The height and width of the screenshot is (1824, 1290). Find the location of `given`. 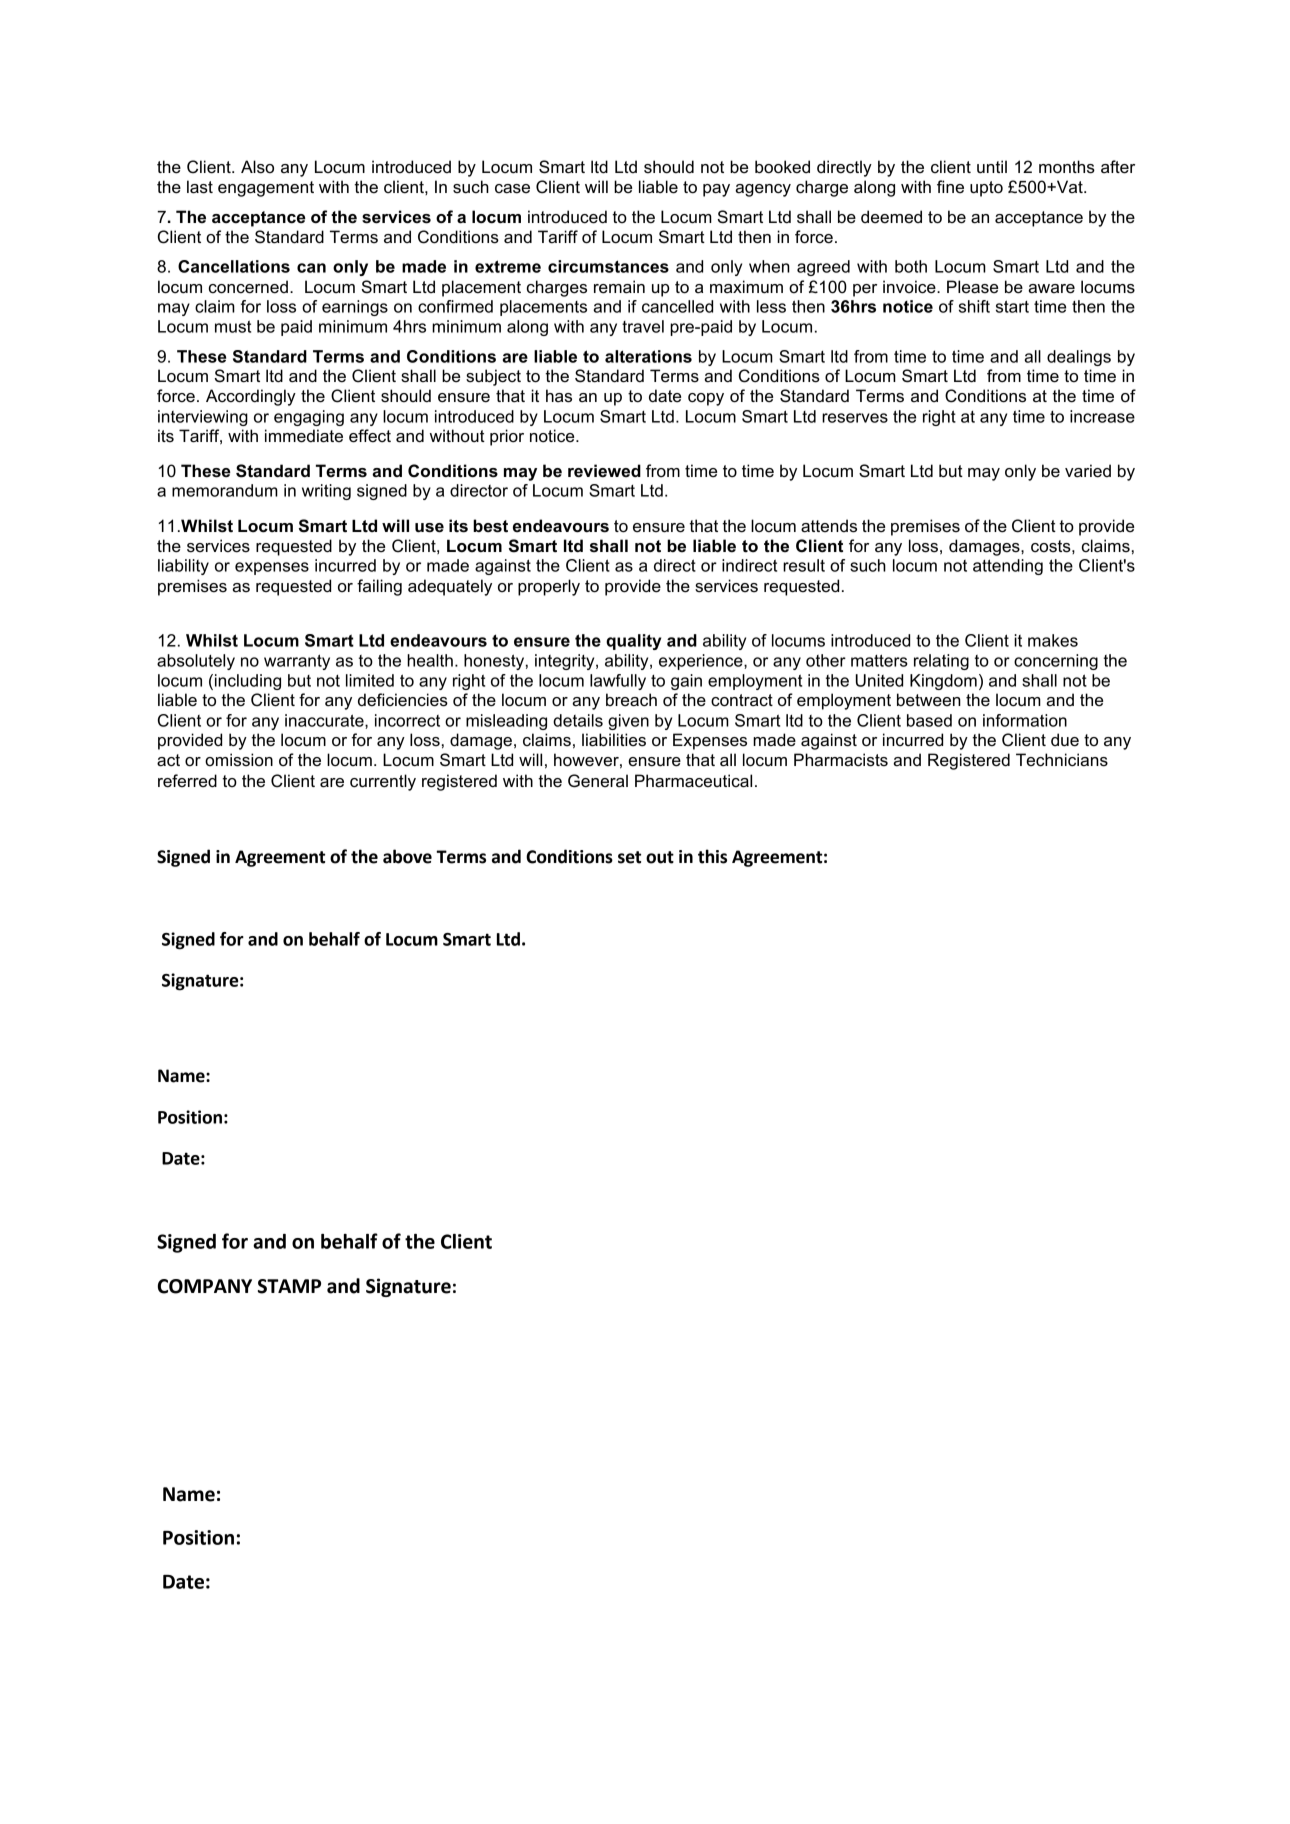

given is located at coordinates (628, 722).
